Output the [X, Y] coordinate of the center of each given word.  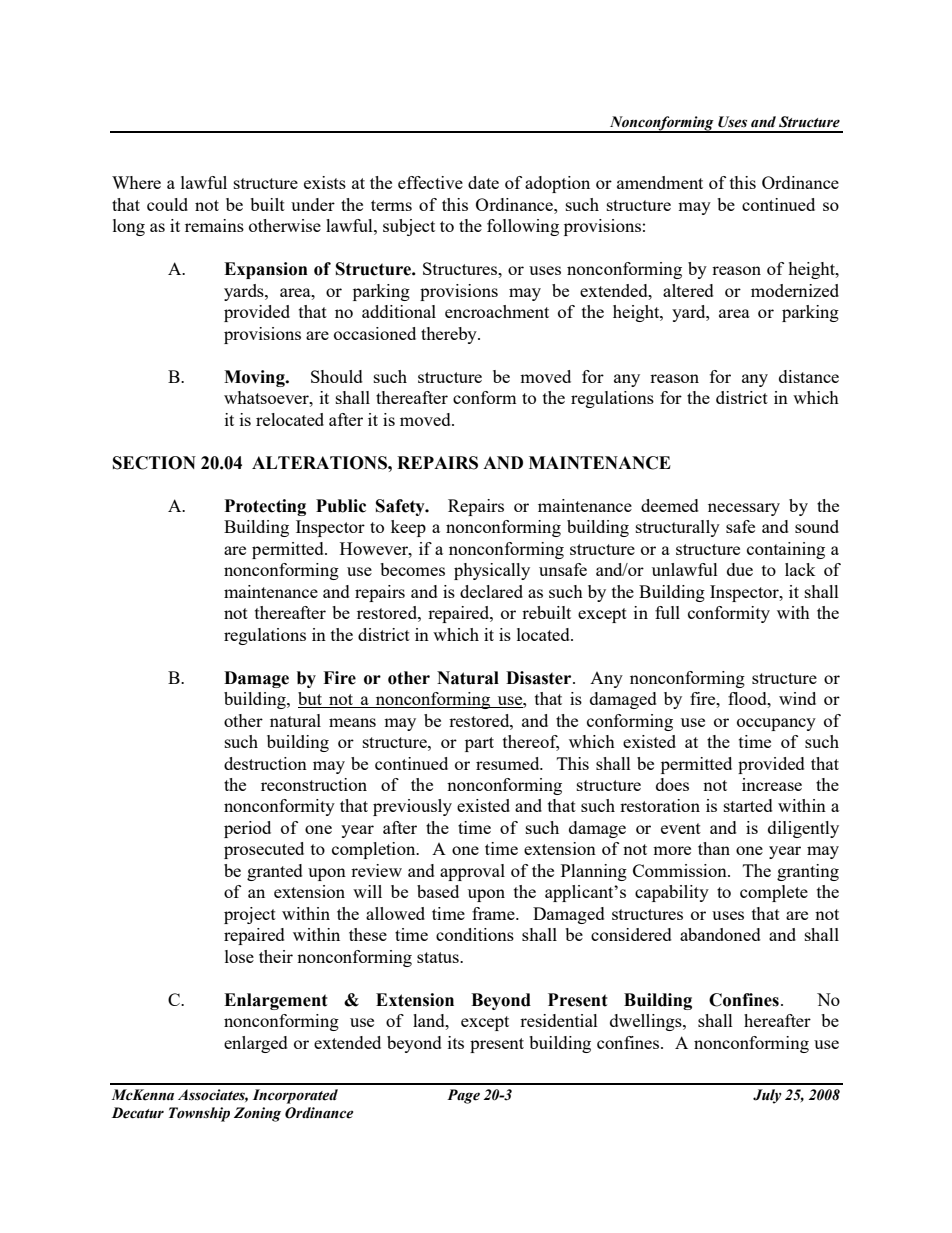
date [483, 182]
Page [463, 1096]
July [767, 1096]
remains [214, 225]
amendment [660, 182]
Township [199, 1114]
